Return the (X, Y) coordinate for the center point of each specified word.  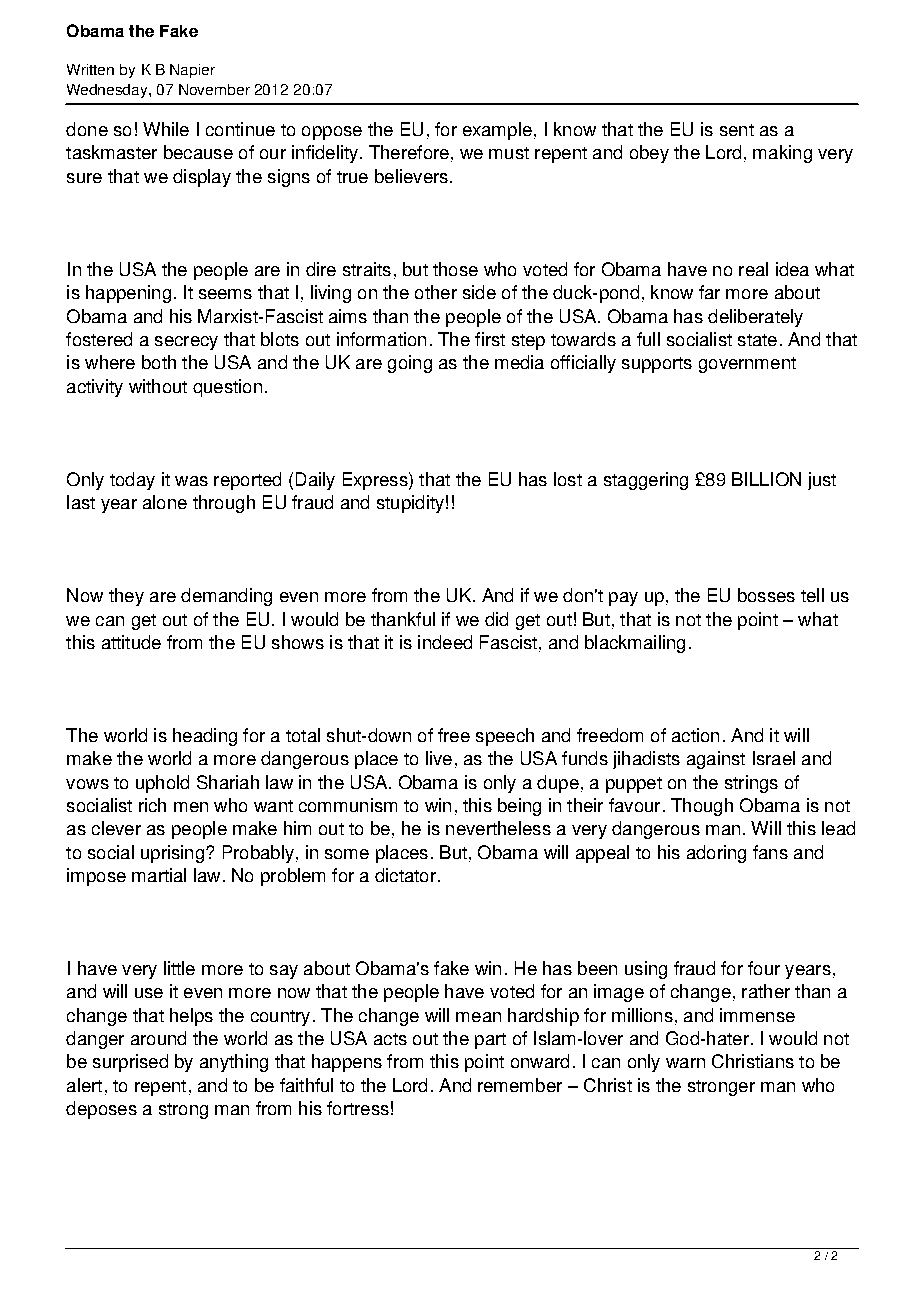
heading (205, 737)
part (490, 1041)
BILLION (766, 479)
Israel (774, 758)
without (158, 386)
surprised (130, 1063)
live (439, 758)
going (410, 364)
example (497, 131)
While (166, 129)
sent (737, 130)
